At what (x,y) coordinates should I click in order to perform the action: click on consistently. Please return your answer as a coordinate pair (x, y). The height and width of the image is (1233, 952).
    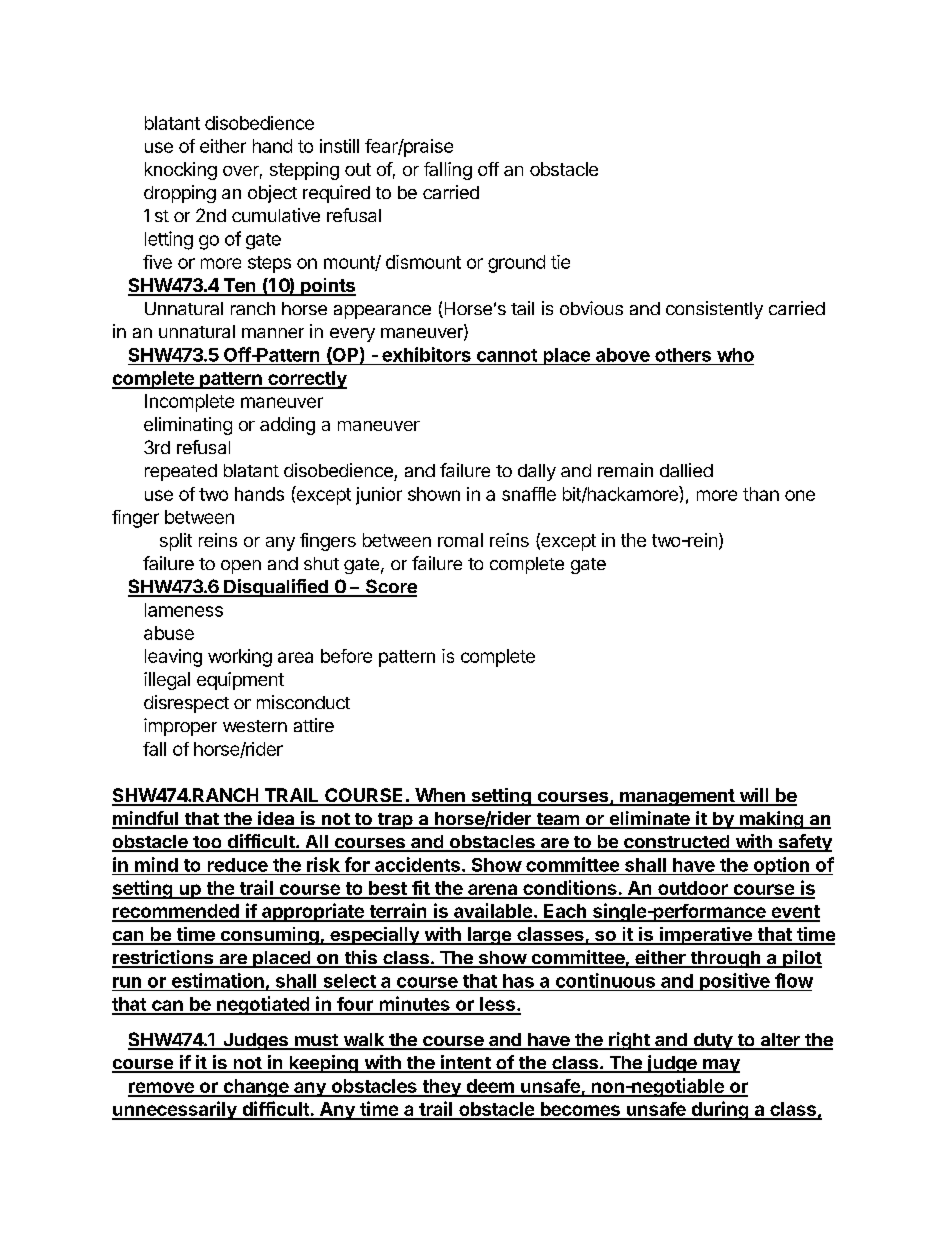
    Looking at the image, I should click on (714, 310).
